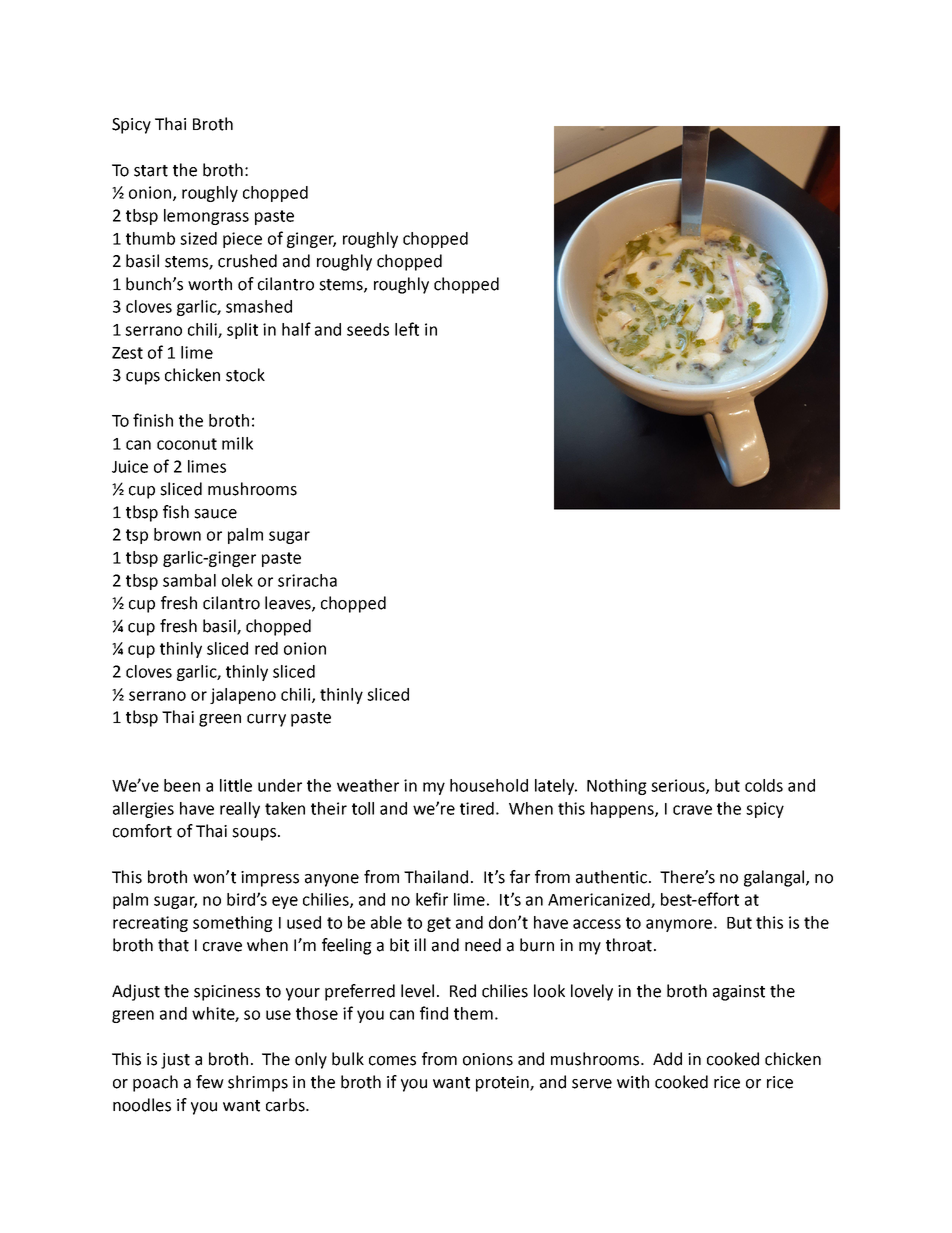  Describe the element at coordinates (368, 329) in the page. I see `seeds` at that location.
